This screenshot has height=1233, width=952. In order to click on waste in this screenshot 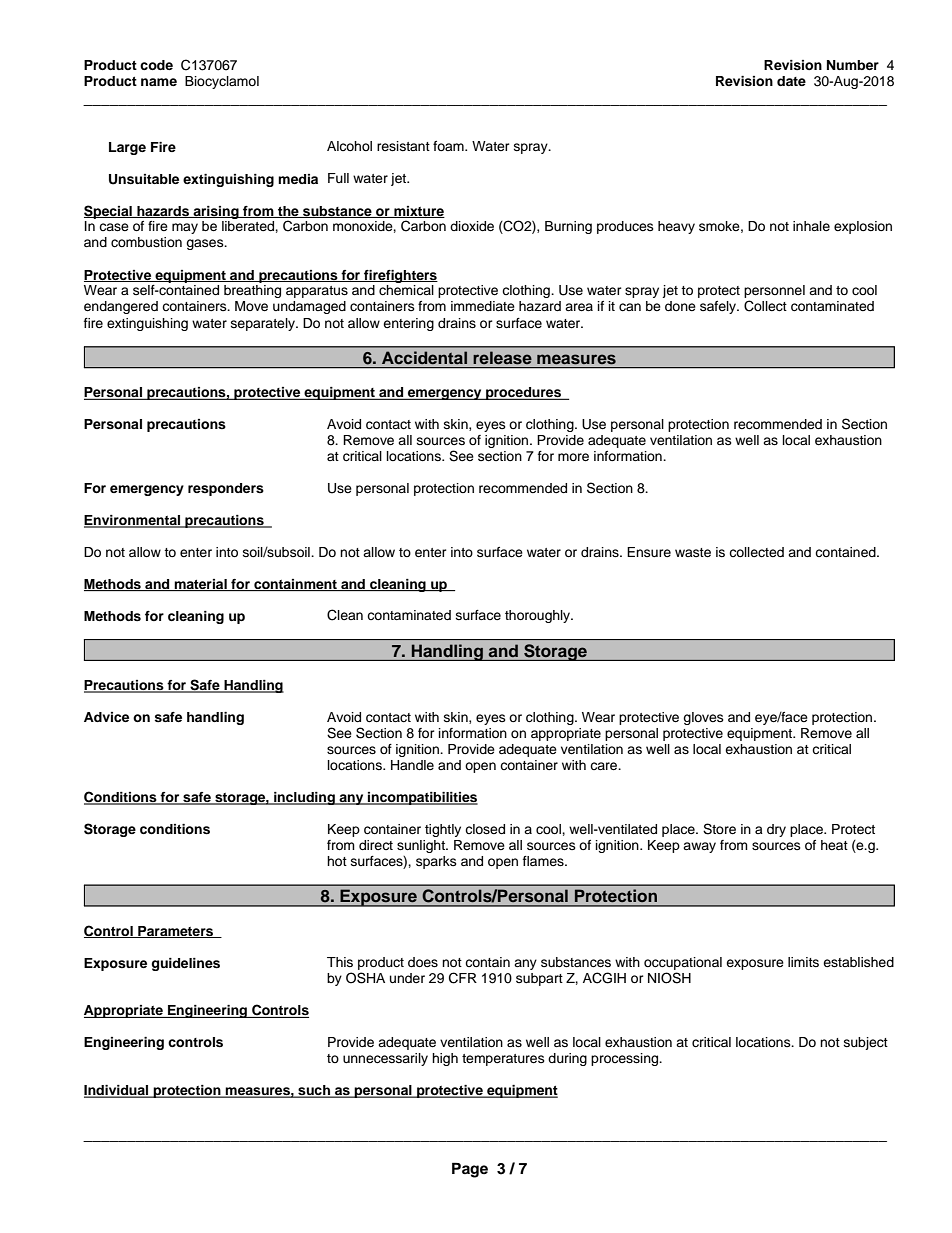, I will do `click(693, 552)`.
